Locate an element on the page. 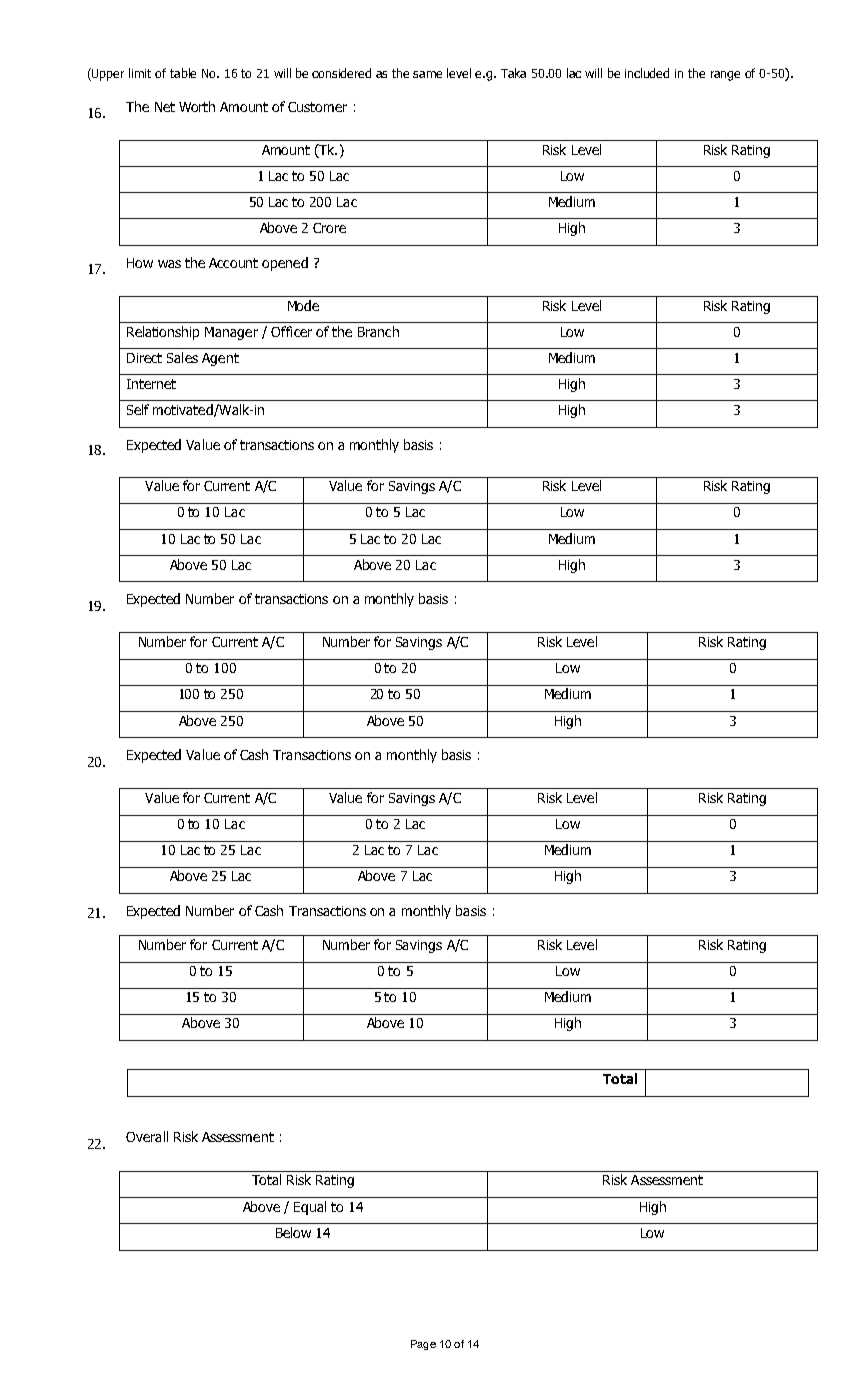 This page has width=849, height=1400. same is located at coordinates (427, 74).
